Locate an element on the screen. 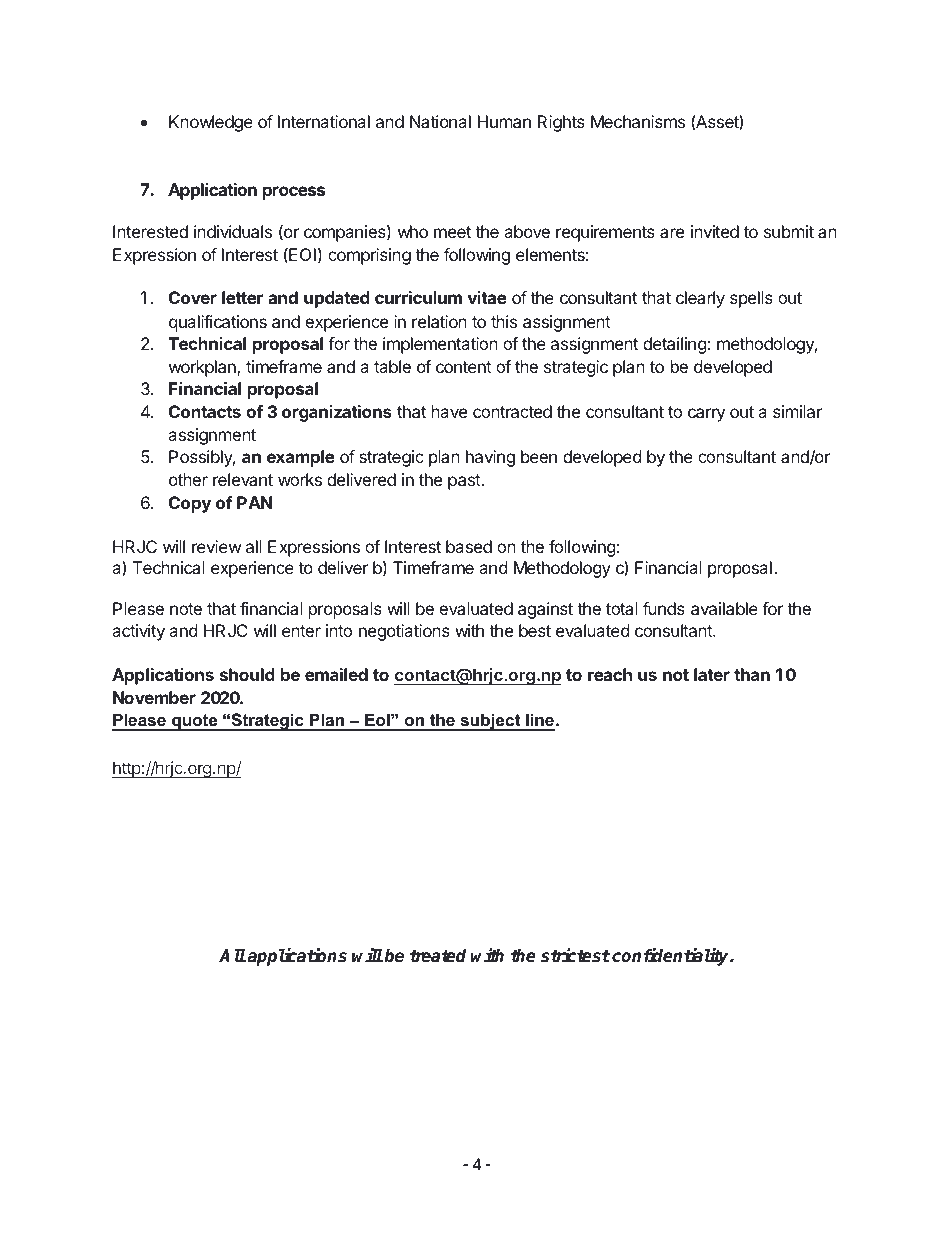  Mechanisms is located at coordinates (638, 121).
